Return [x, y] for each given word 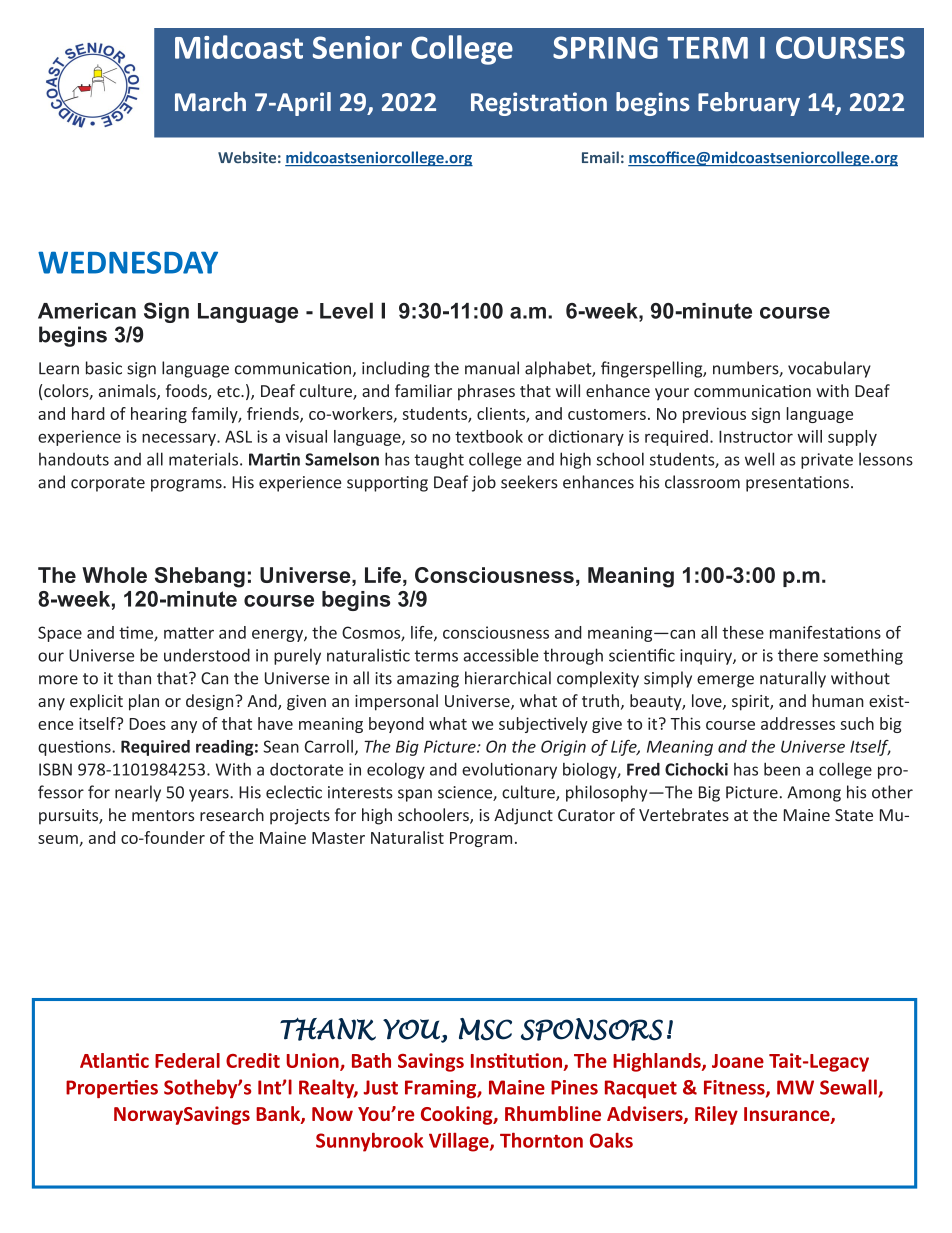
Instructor [756, 436]
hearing [159, 415]
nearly [138, 793]
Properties [112, 1089]
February [749, 104]
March [210, 102]
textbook [489, 436]
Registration [539, 104]
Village [460, 1142]
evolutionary [509, 770]
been [782, 769]
